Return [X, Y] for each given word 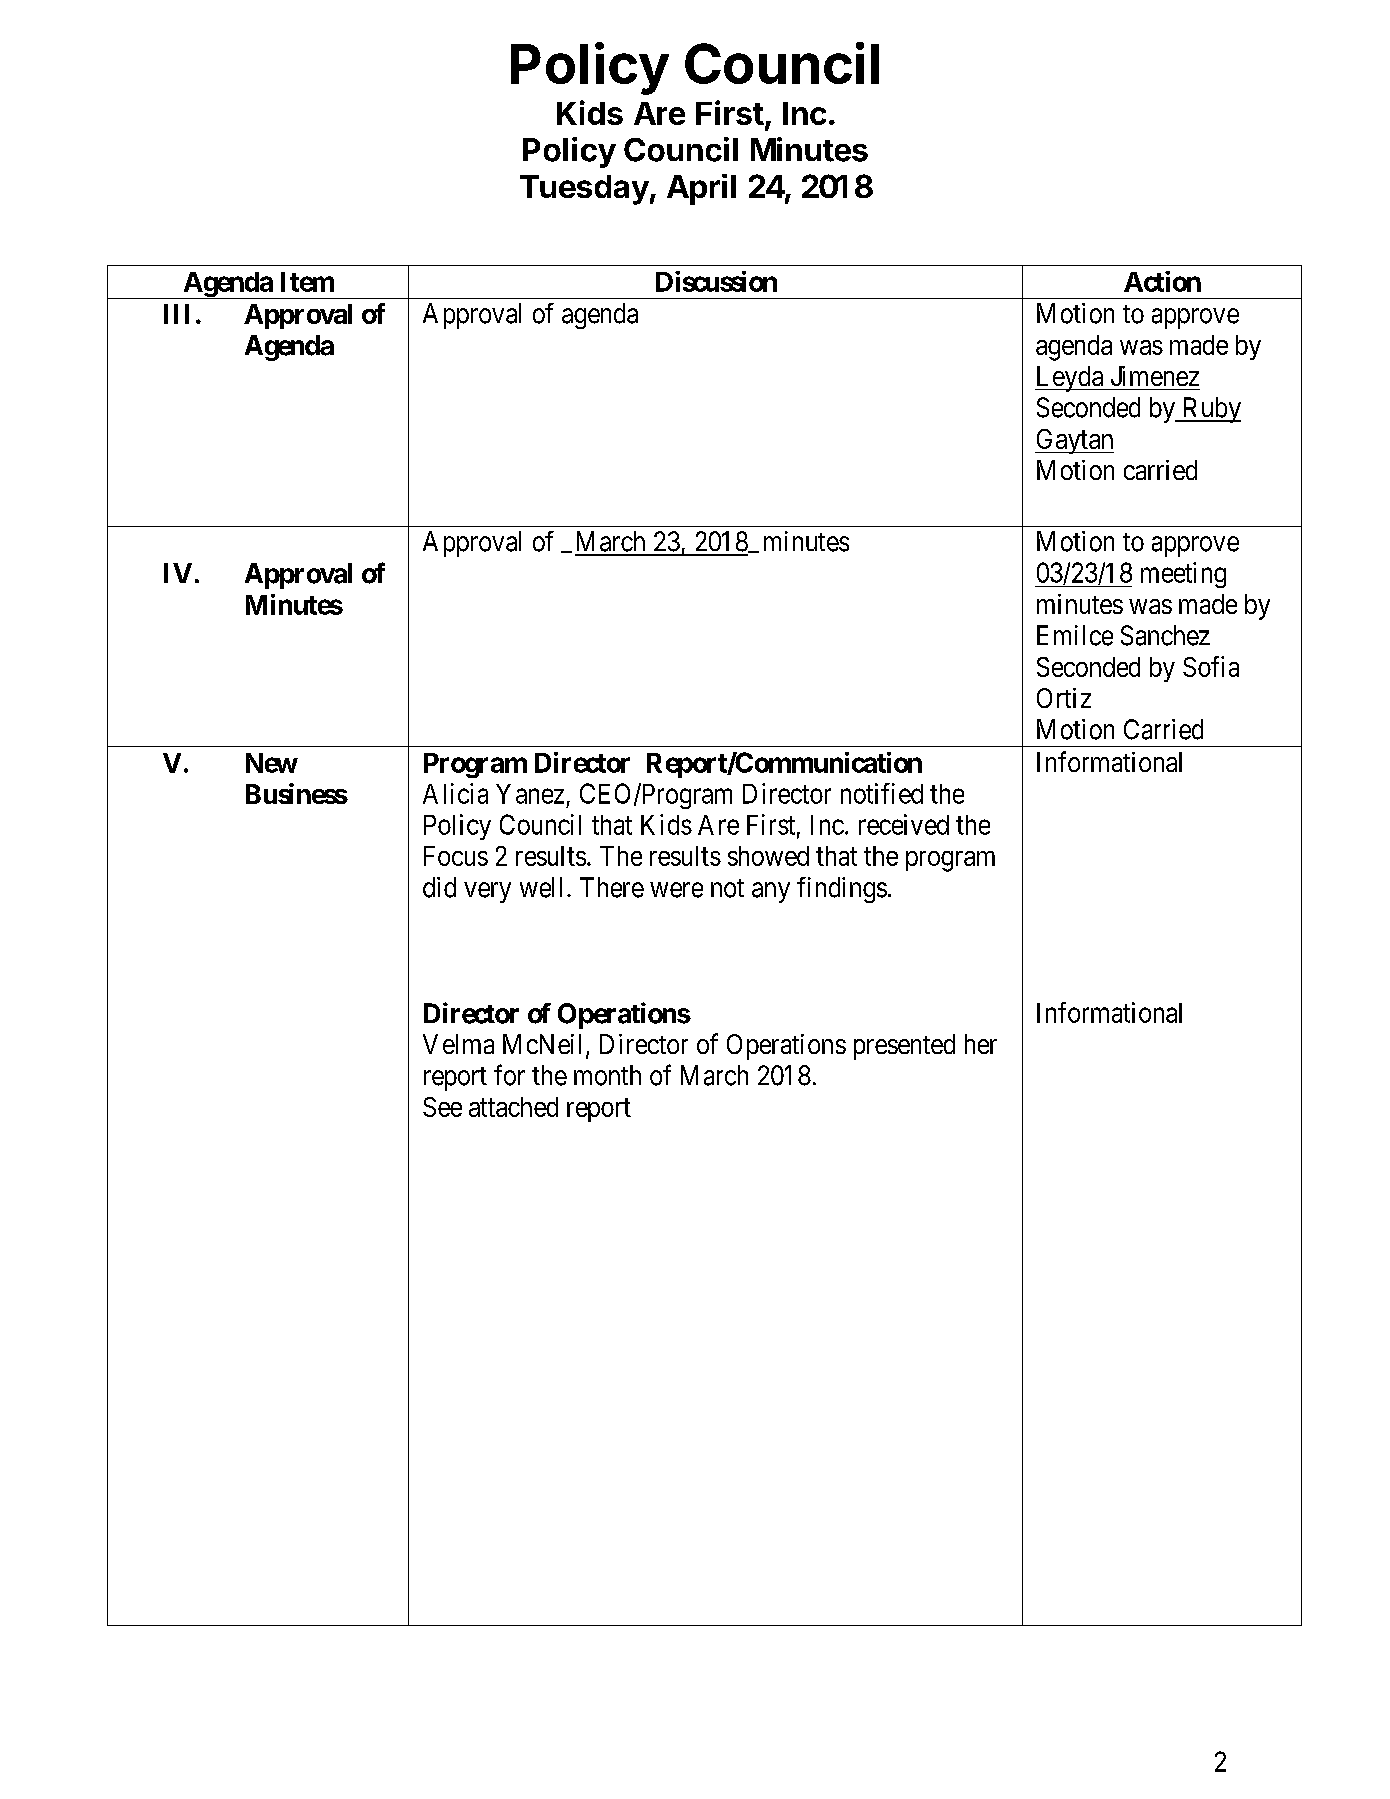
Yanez [530, 794]
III [176, 314]
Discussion [716, 281]
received [904, 824]
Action [1162, 281]
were [676, 890]
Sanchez [1165, 635]
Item [307, 282]
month [607, 1075]
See [442, 1107]
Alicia [455, 793]
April [701, 189]
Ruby [1210, 410]
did [439, 887]
